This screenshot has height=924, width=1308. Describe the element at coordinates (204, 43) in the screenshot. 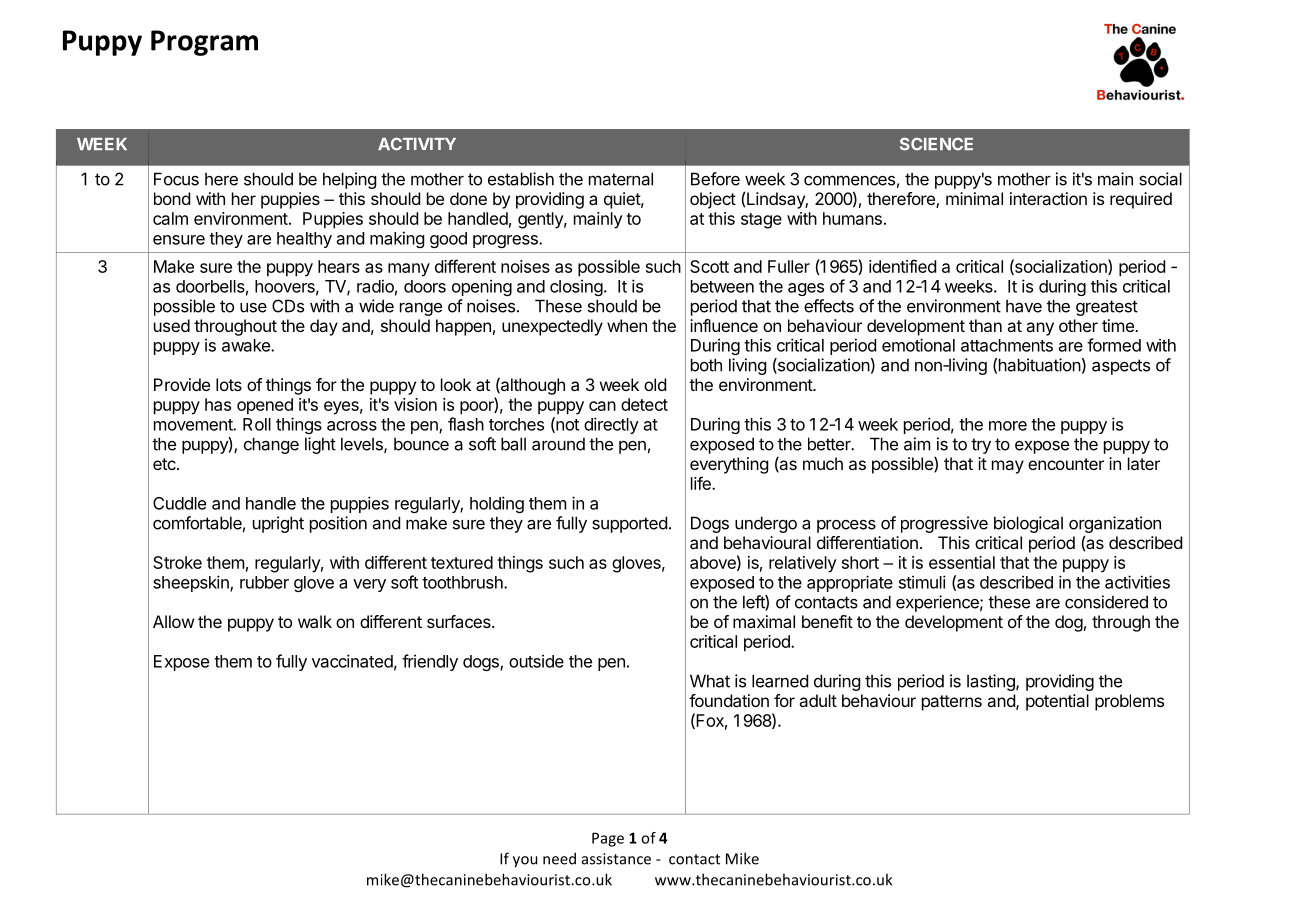

I see `Program` at that location.
